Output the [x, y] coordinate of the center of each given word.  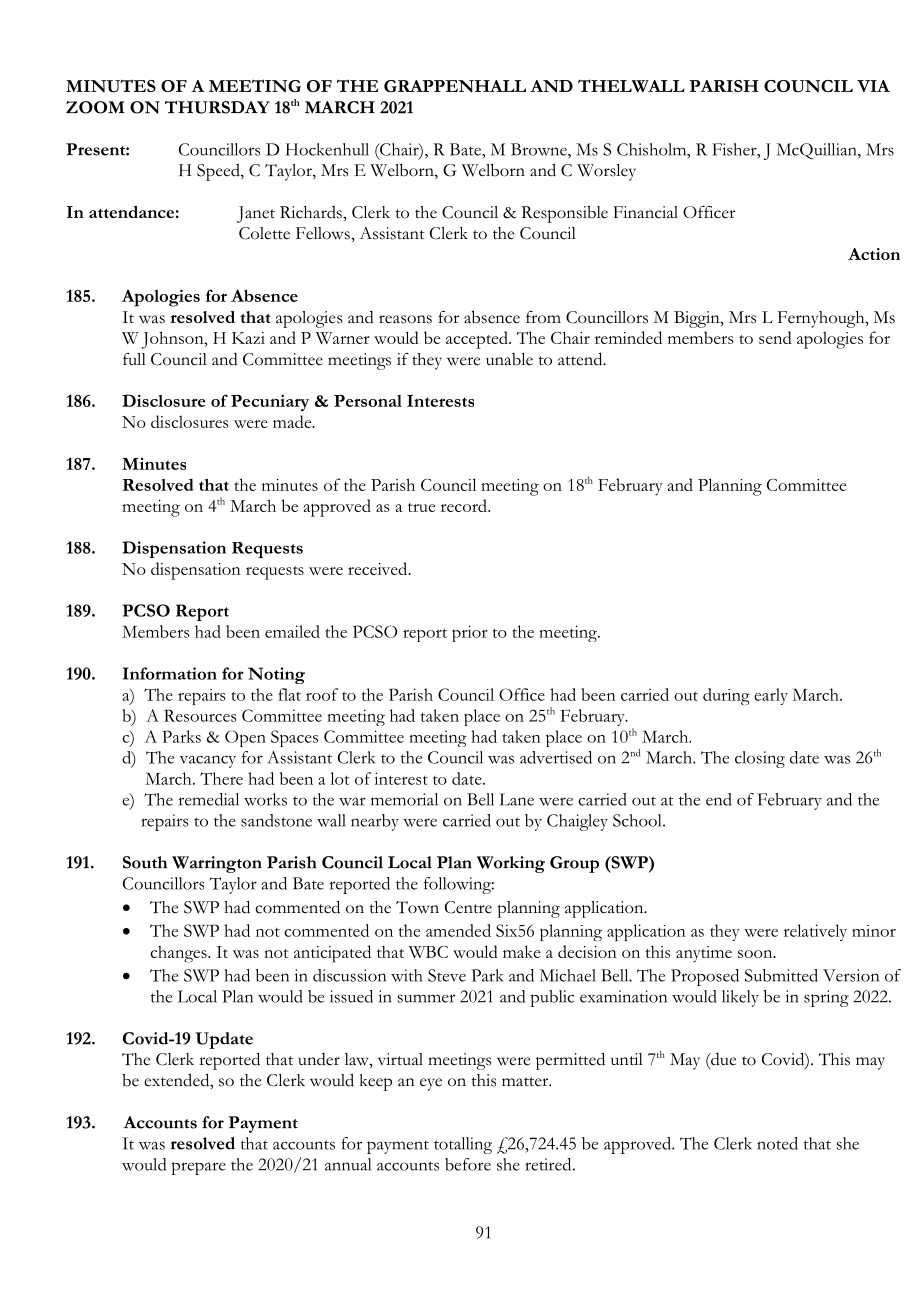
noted [777, 1143]
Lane [516, 799]
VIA [873, 86]
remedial [209, 799]
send [775, 337]
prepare [198, 1168]
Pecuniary [270, 402]
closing [760, 759]
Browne [540, 149]
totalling [463, 1145]
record [465, 505]
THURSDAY [217, 107]
